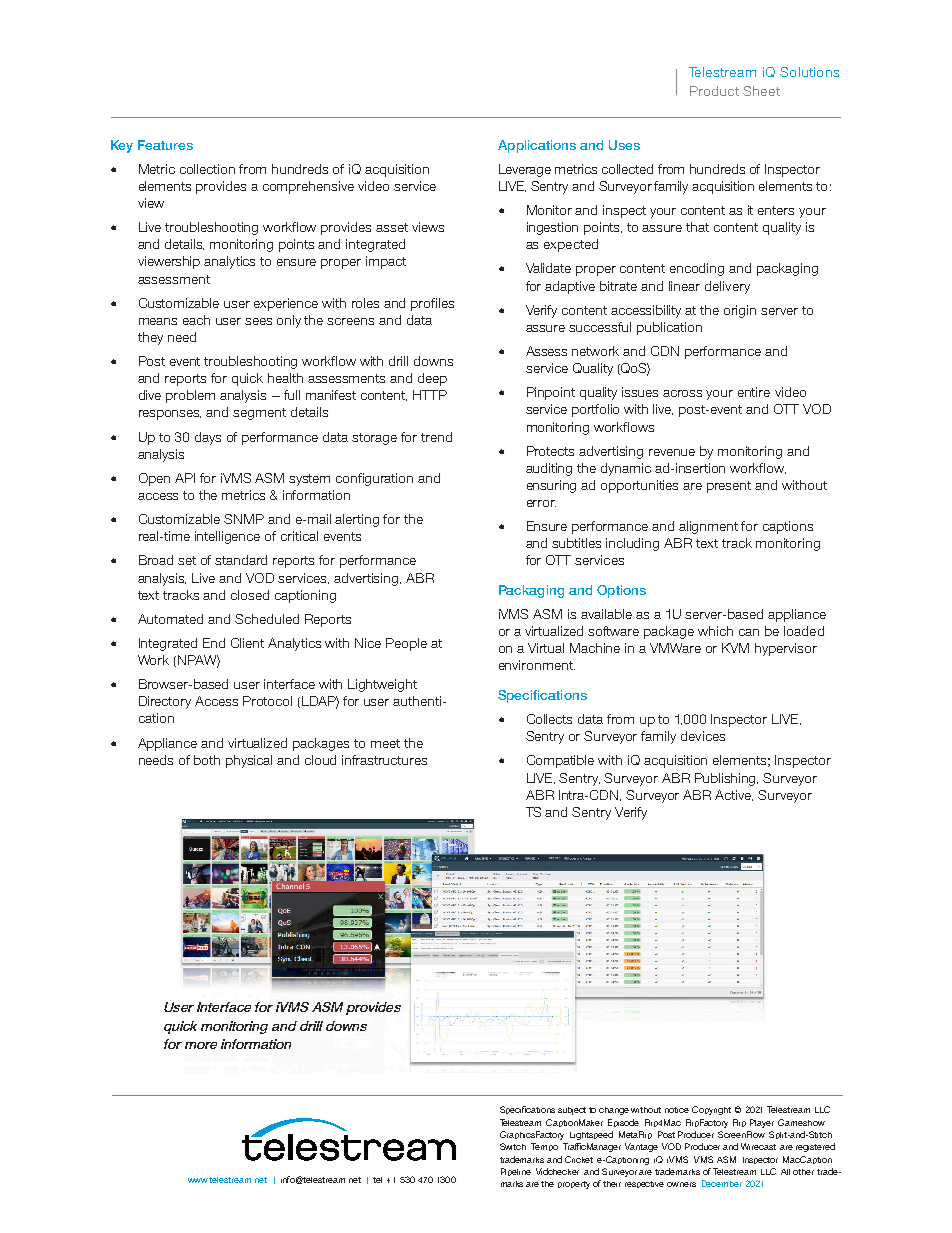  I want to click on deep, so click(432, 379).
